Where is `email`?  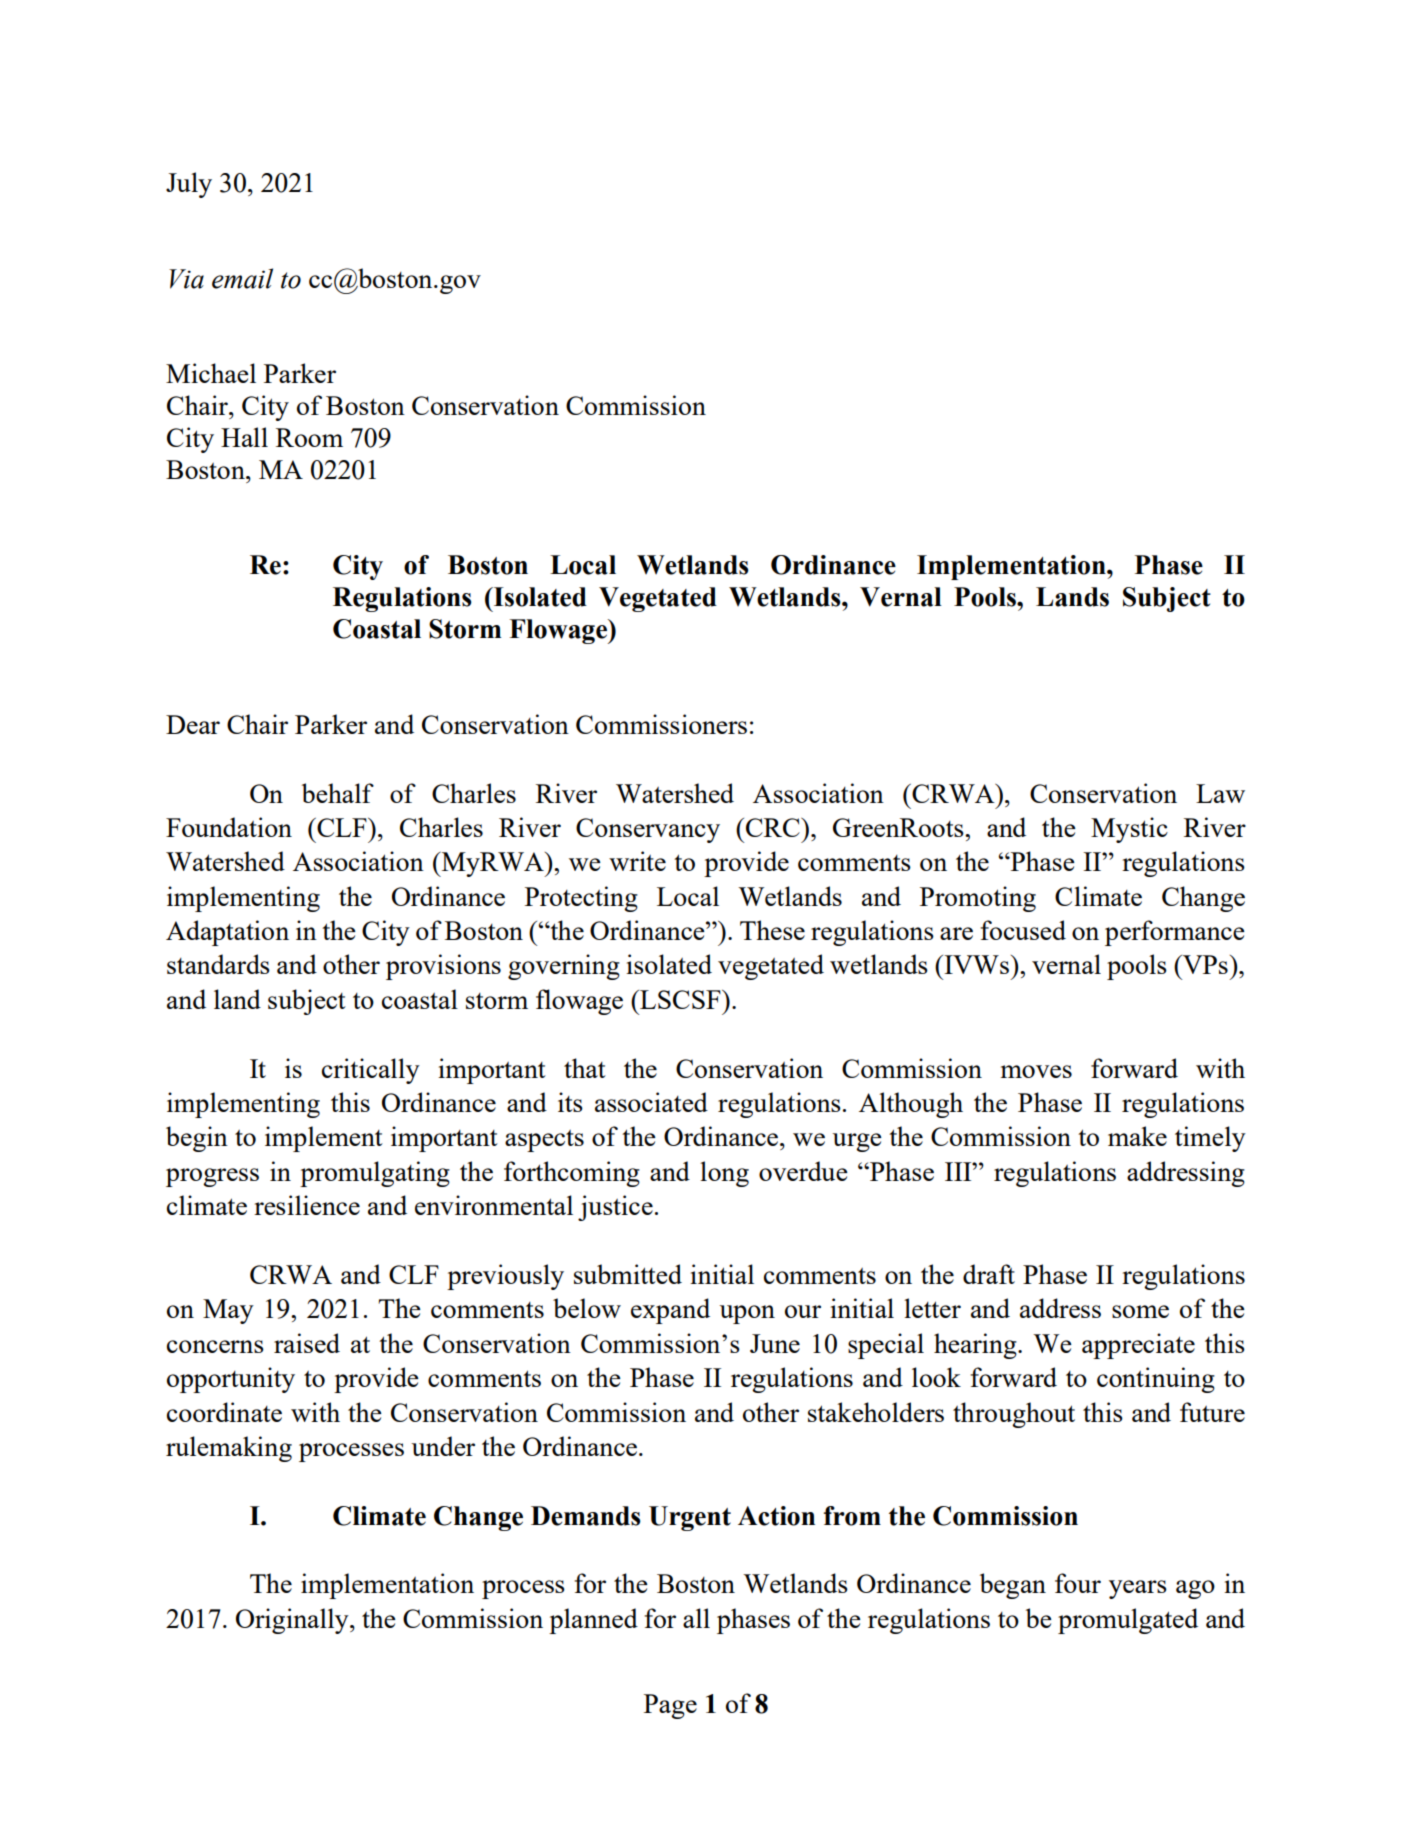
email is located at coordinates (242, 278).
